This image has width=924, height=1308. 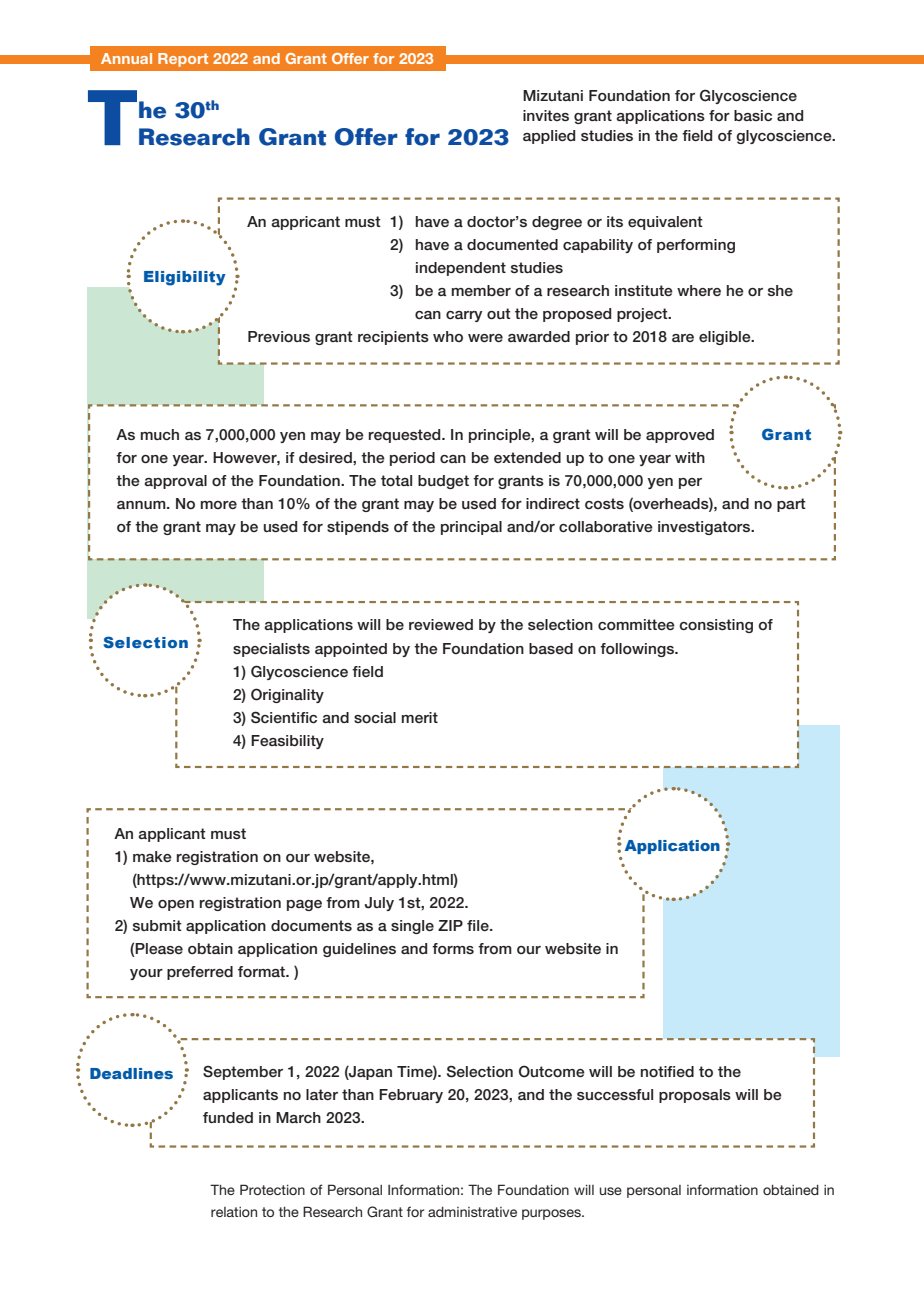 I want to click on ZIP, so click(x=450, y=925).
